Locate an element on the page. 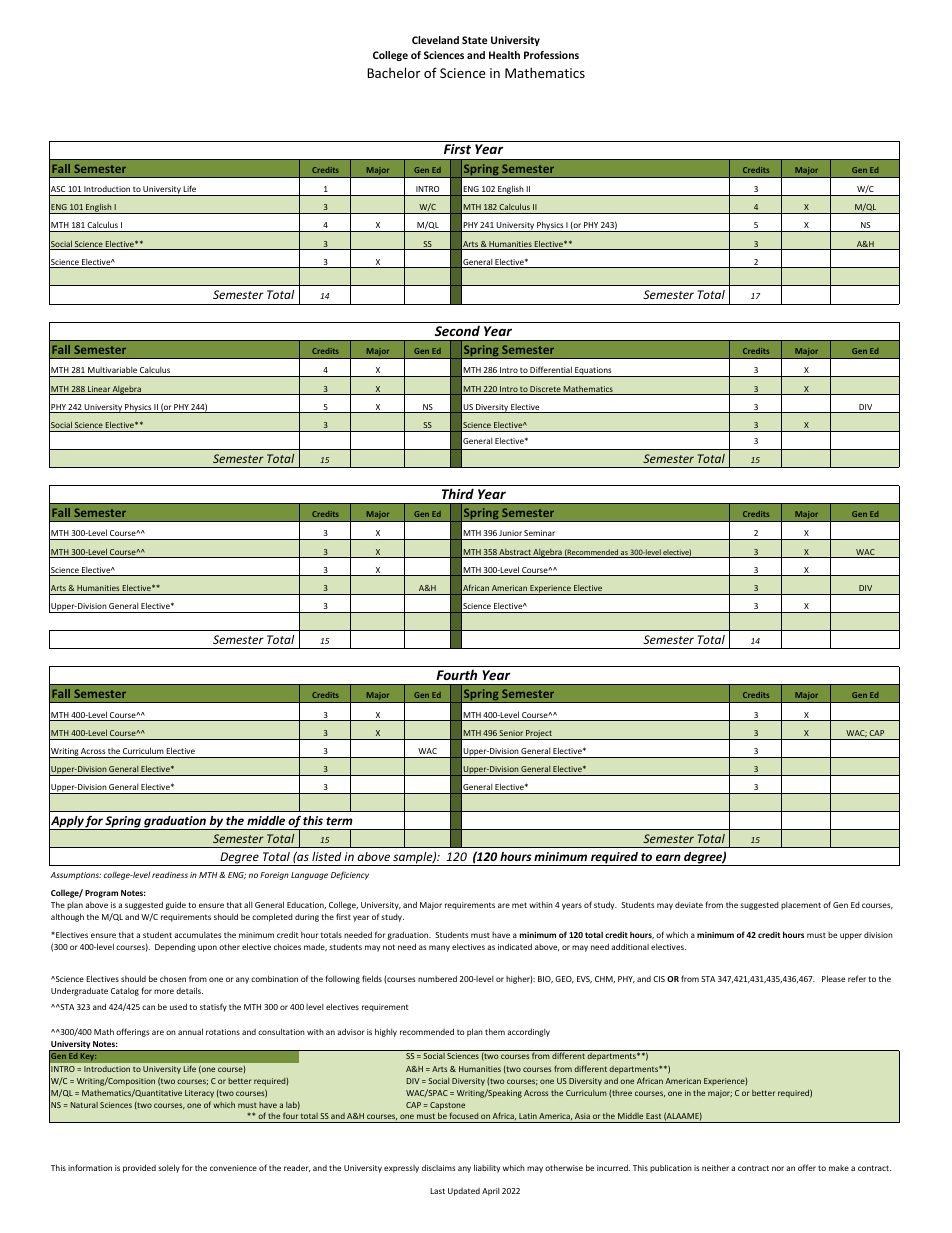  term is located at coordinates (339, 821).
